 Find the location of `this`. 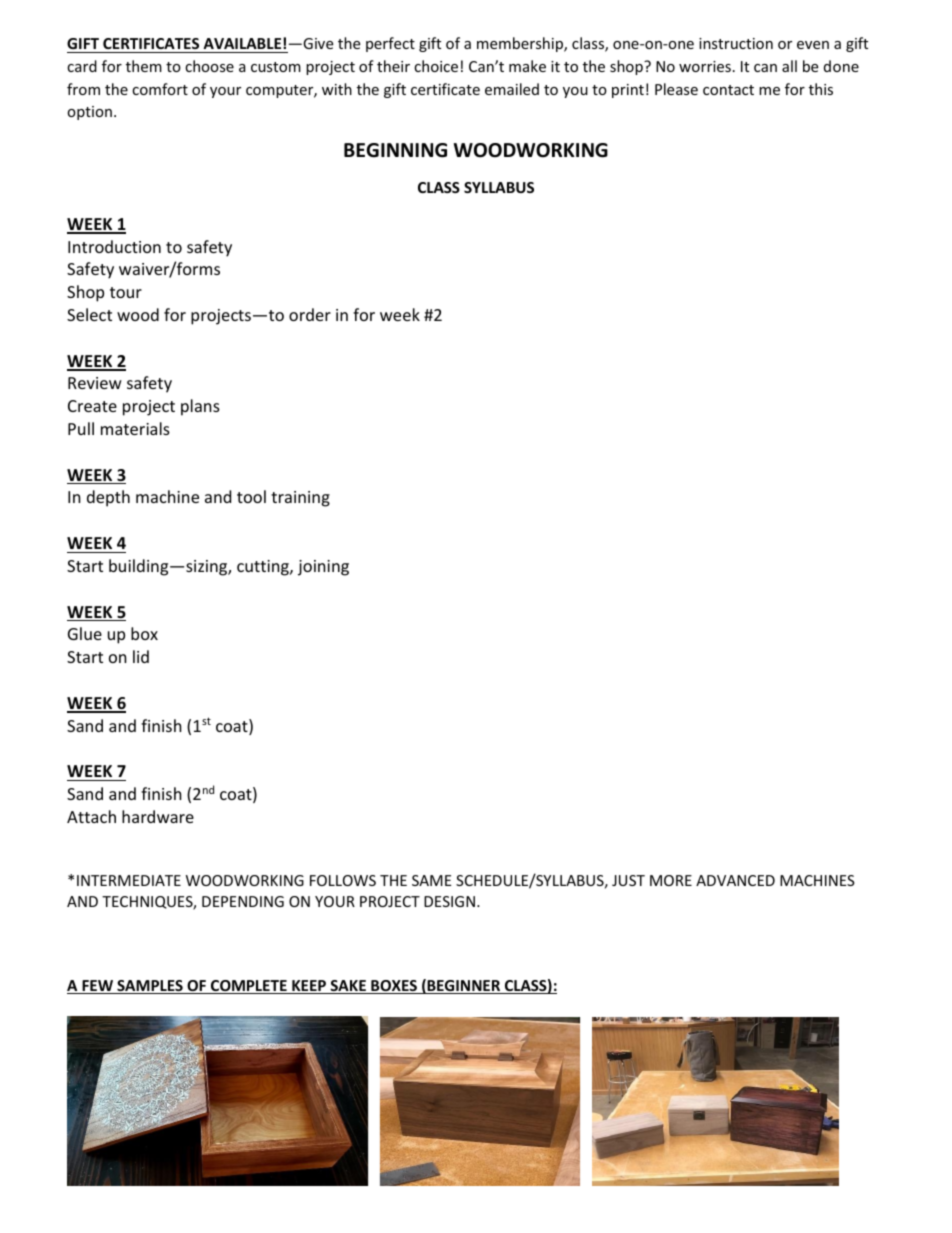

this is located at coordinates (821, 89).
